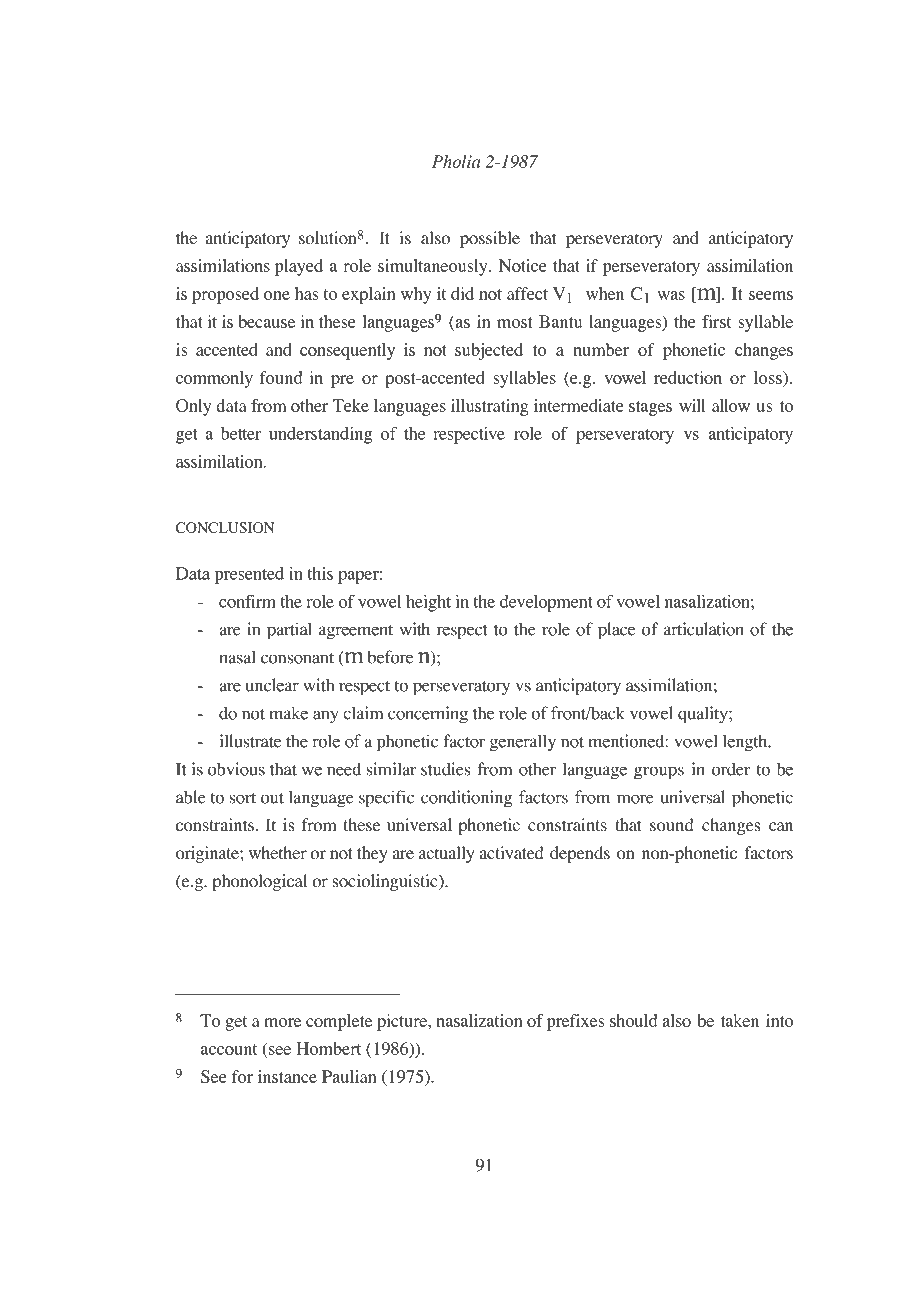 This document has width=924, height=1308. What do you see at coordinates (704, 629) in the document?
I see `articulation` at bounding box center [704, 629].
